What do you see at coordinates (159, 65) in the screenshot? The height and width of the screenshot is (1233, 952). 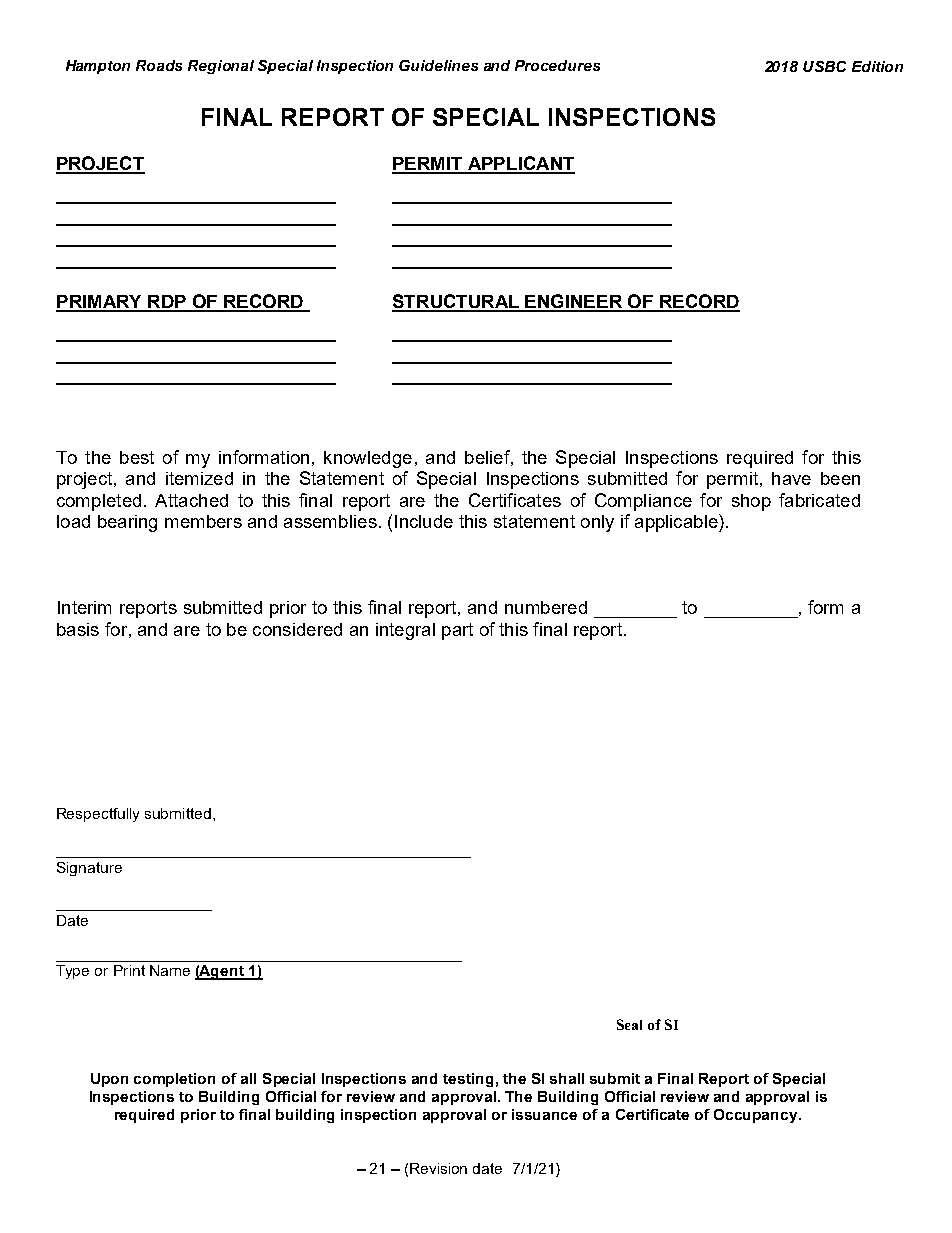 I see `Roads` at bounding box center [159, 65].
